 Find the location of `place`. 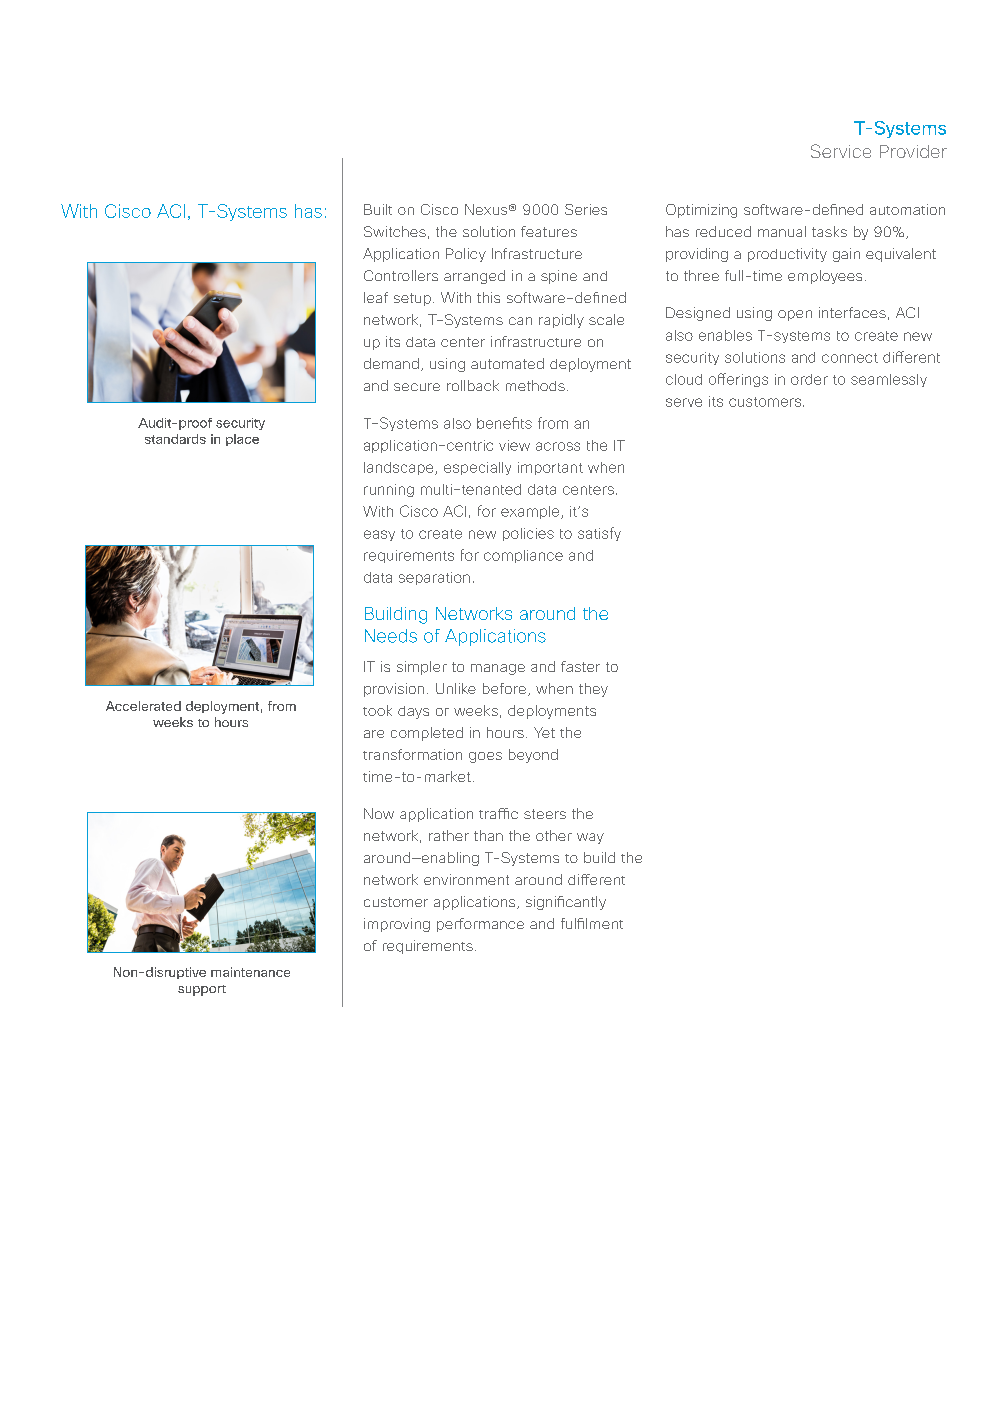

place is located at coordinates (242, 440).
